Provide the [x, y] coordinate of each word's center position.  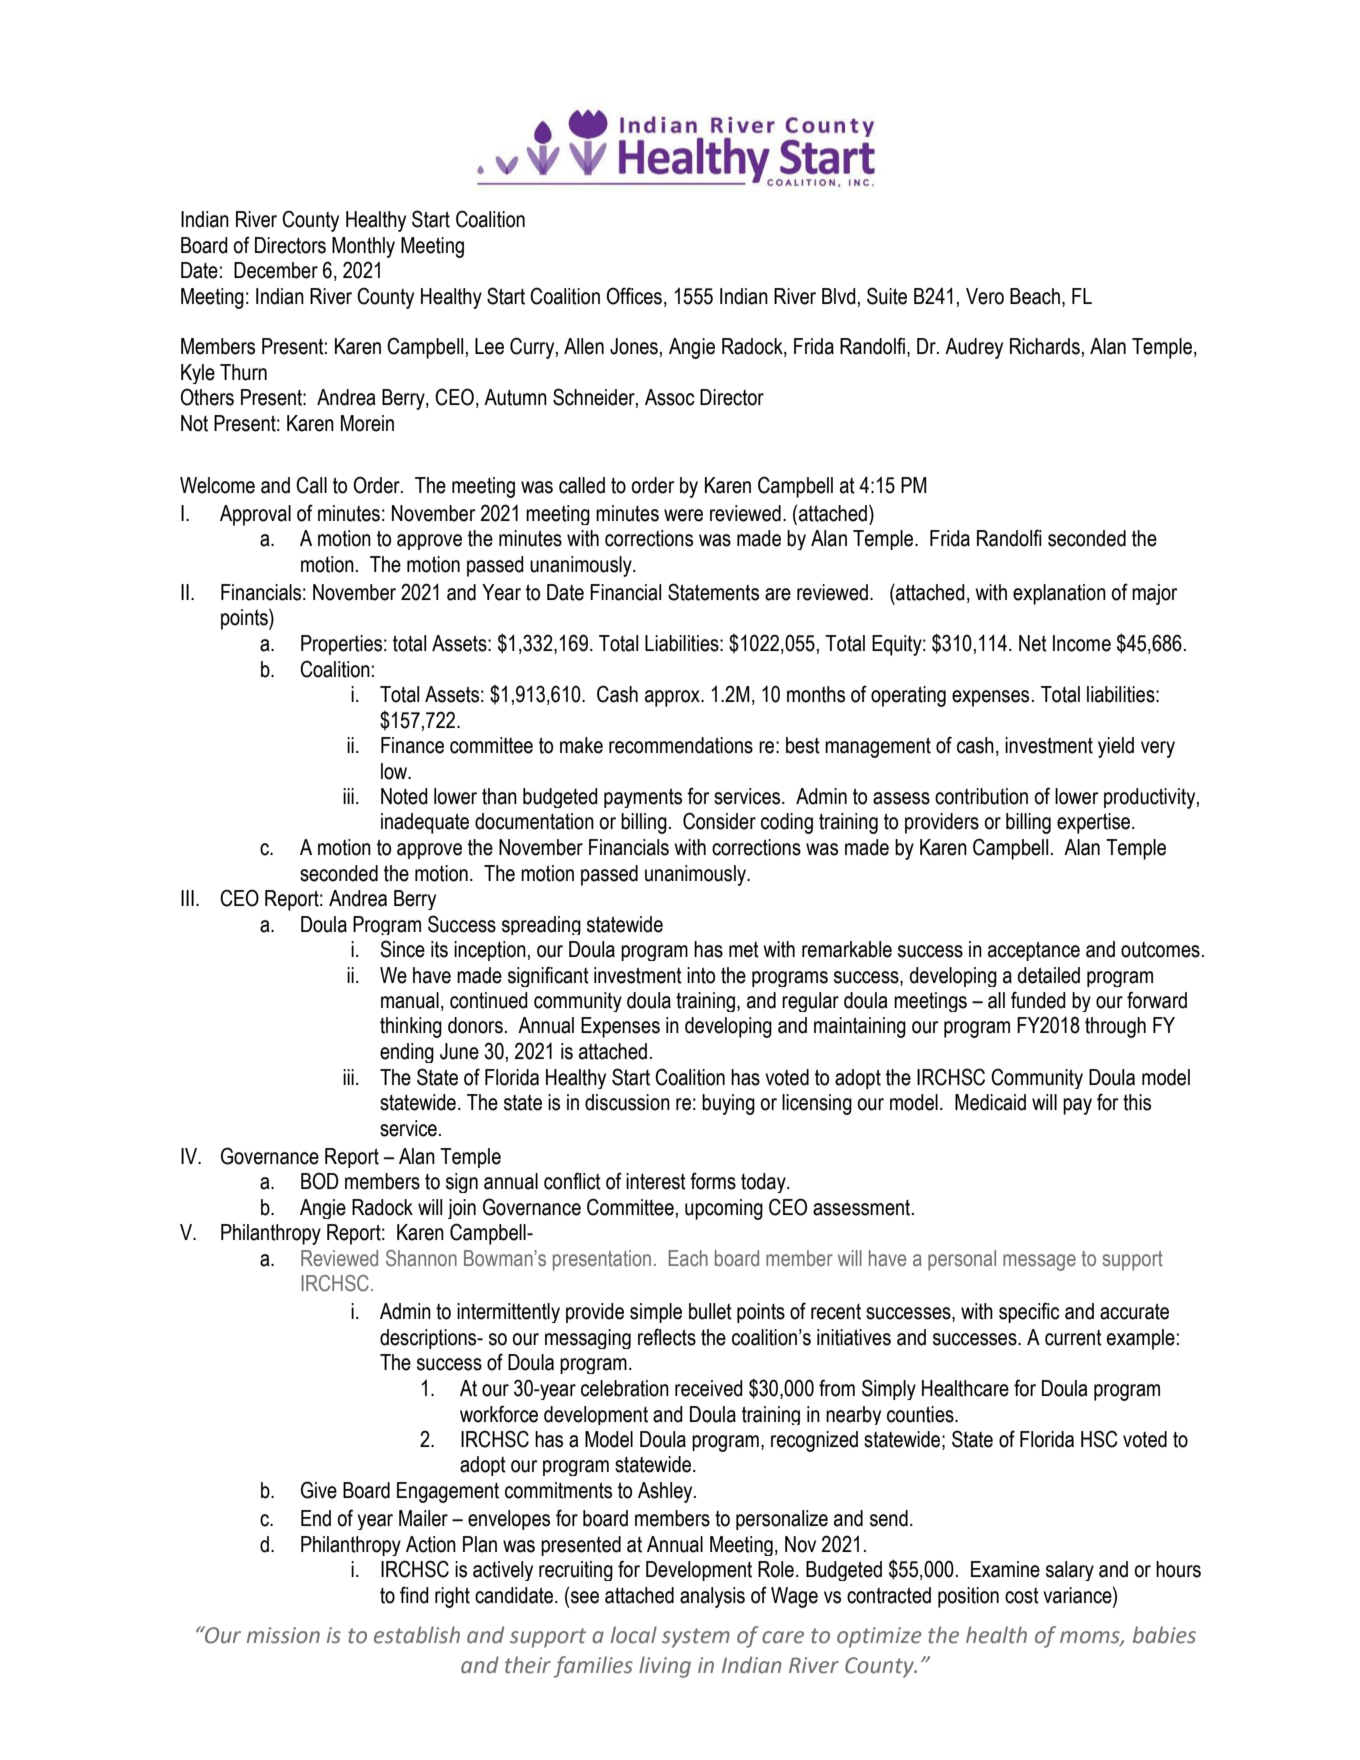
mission [283, 1635]
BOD [320, 1181]
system [696, 1638]
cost [1022, 1596]
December [276, 270]
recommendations [681, 745]
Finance [412, 745]
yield [1116, 747]
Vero [985, 296]
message [1039, 1262]
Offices [634, 296]
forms [713, 1181]
